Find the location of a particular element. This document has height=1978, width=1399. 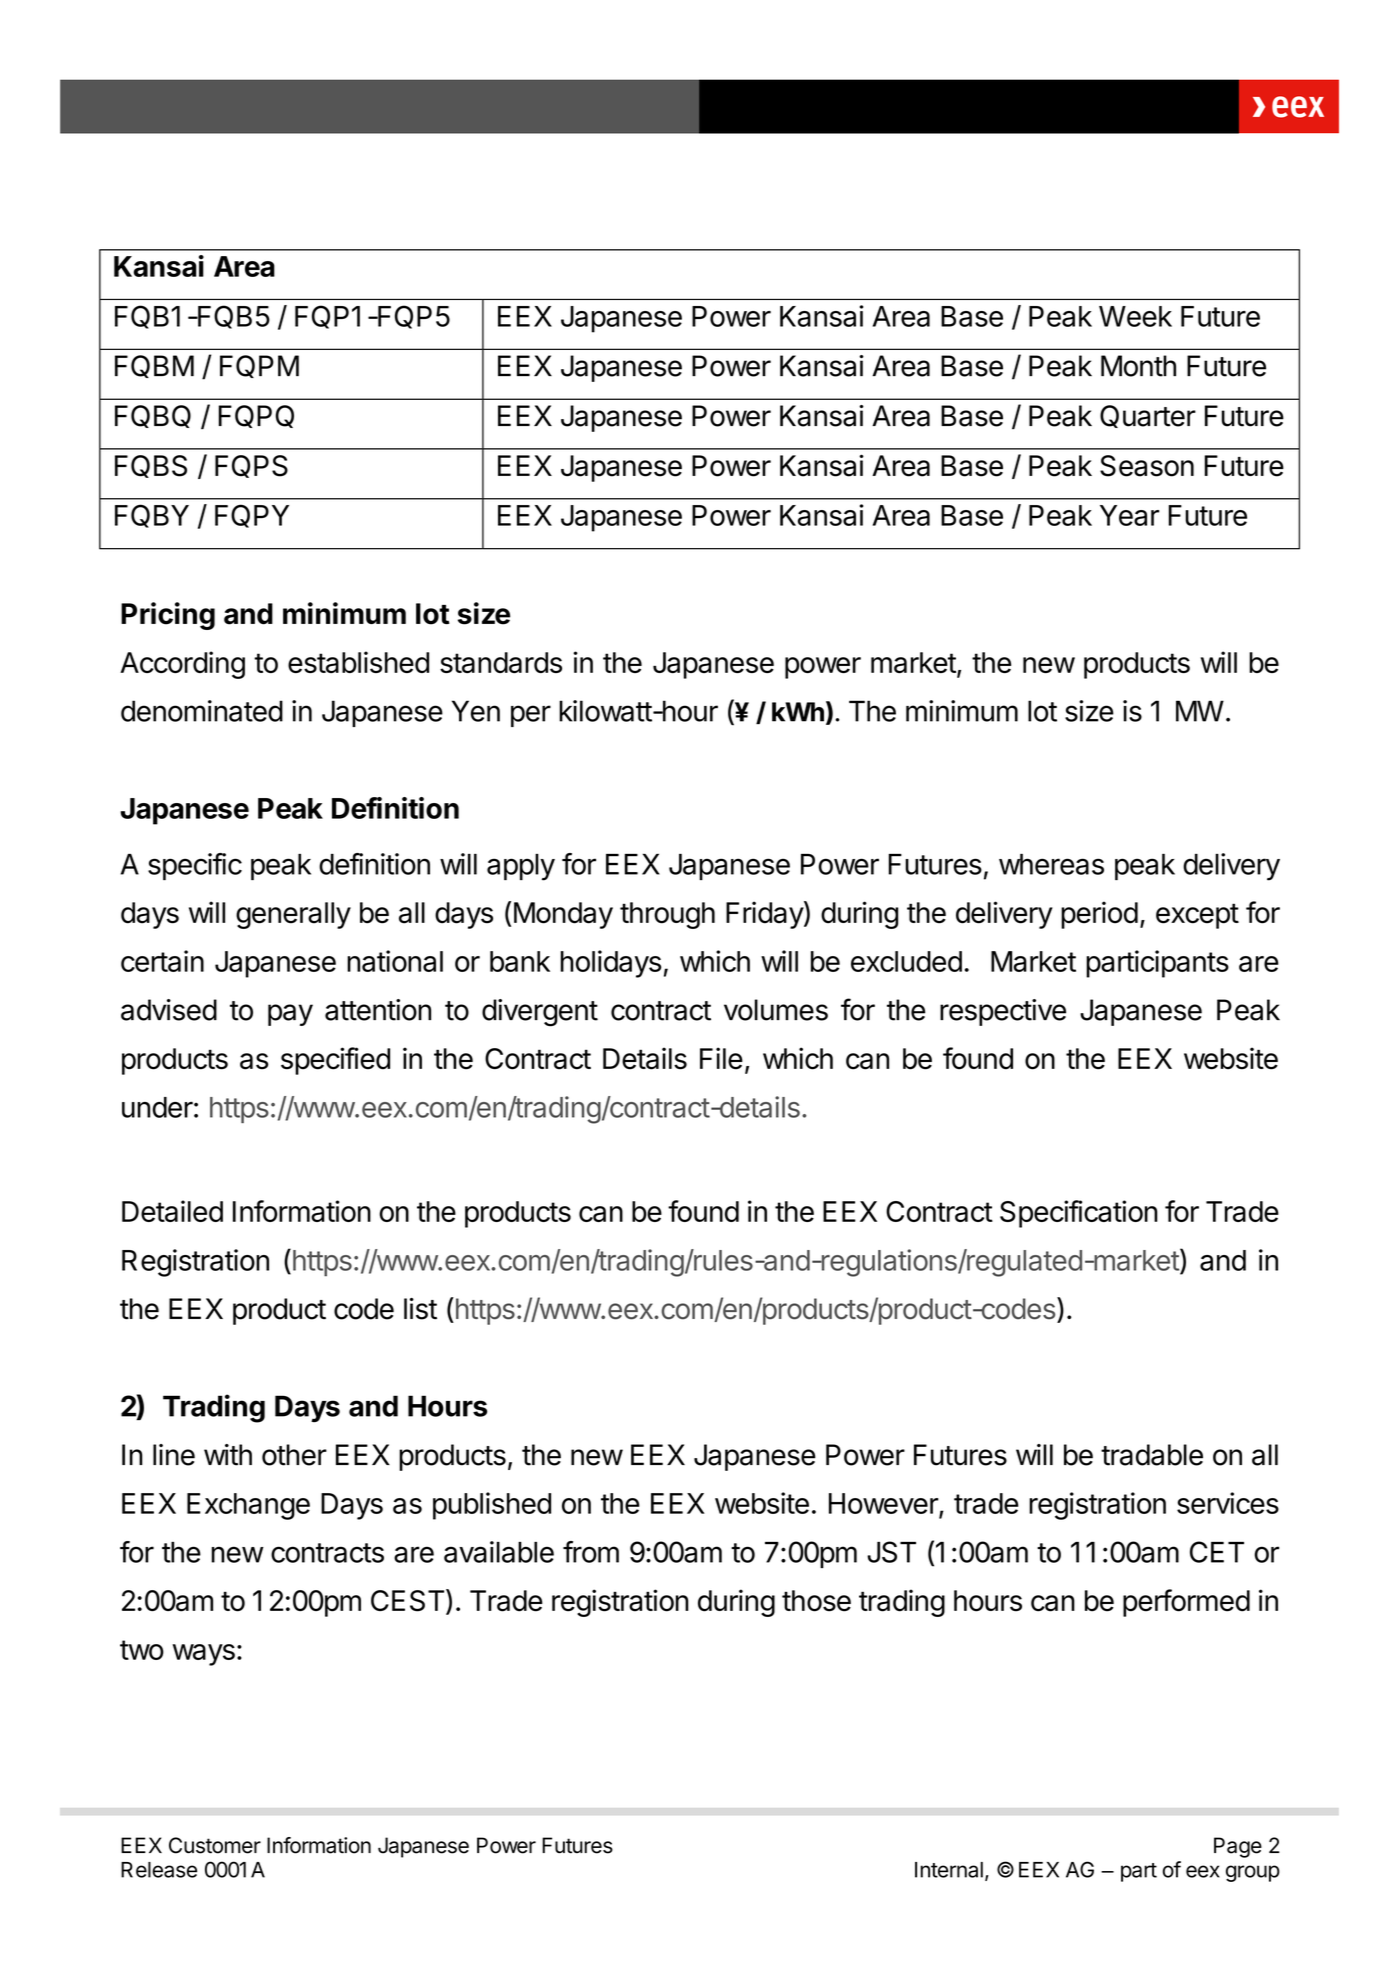

Internal is located at coordinates (949, 1870).
